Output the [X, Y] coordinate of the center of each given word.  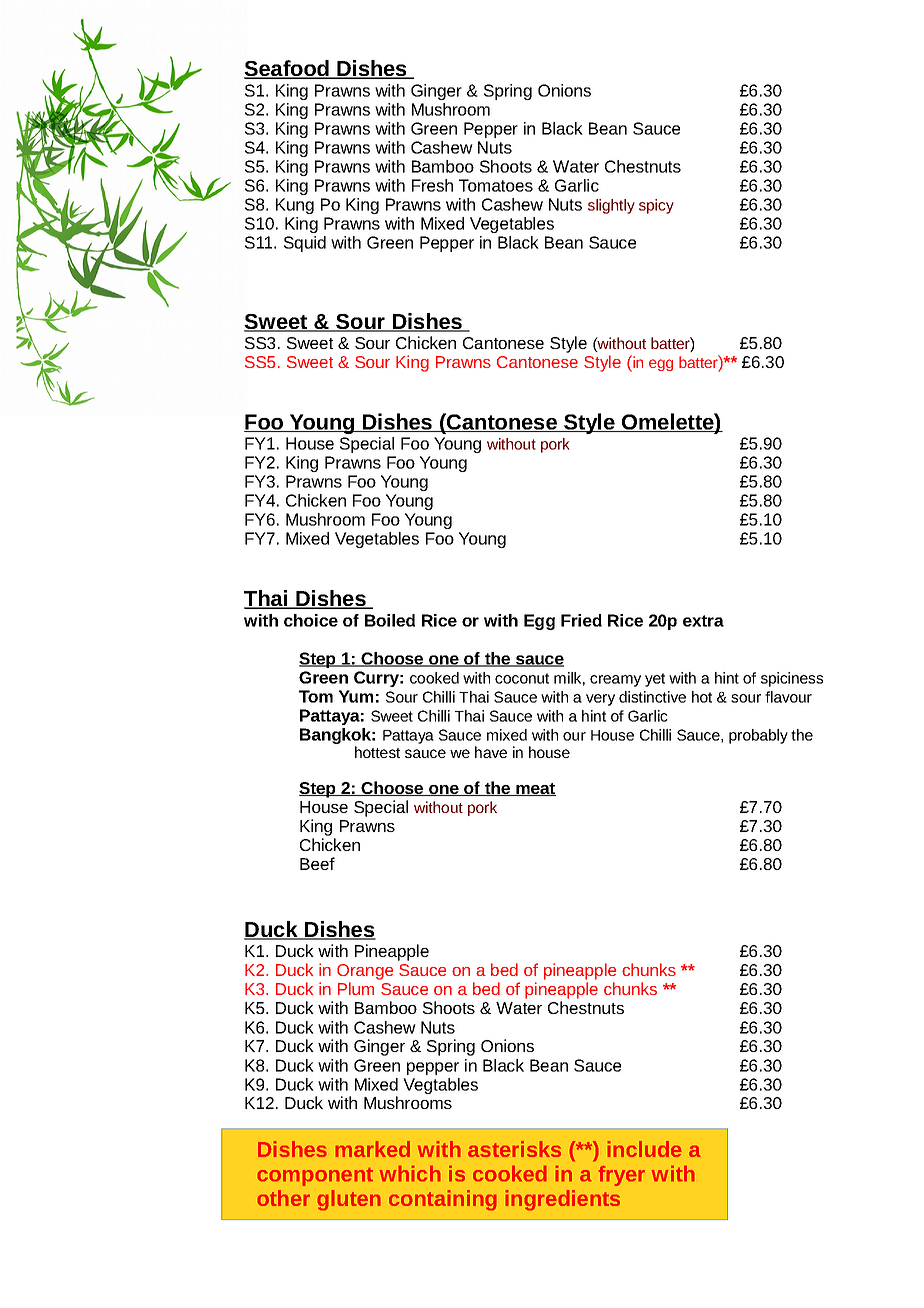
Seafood [287, 69]
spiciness [792, 679]
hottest [377, 752]
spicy [656, 206]
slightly [611, 206]
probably [758, 736]
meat [535, 789]
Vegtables [440, 1086]
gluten [349, 1200]
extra [703, 621]
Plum [356, 988]
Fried [581, 620]
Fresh [432, 185]
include [644, 1149]
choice [311, 620]
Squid [305, 244]
